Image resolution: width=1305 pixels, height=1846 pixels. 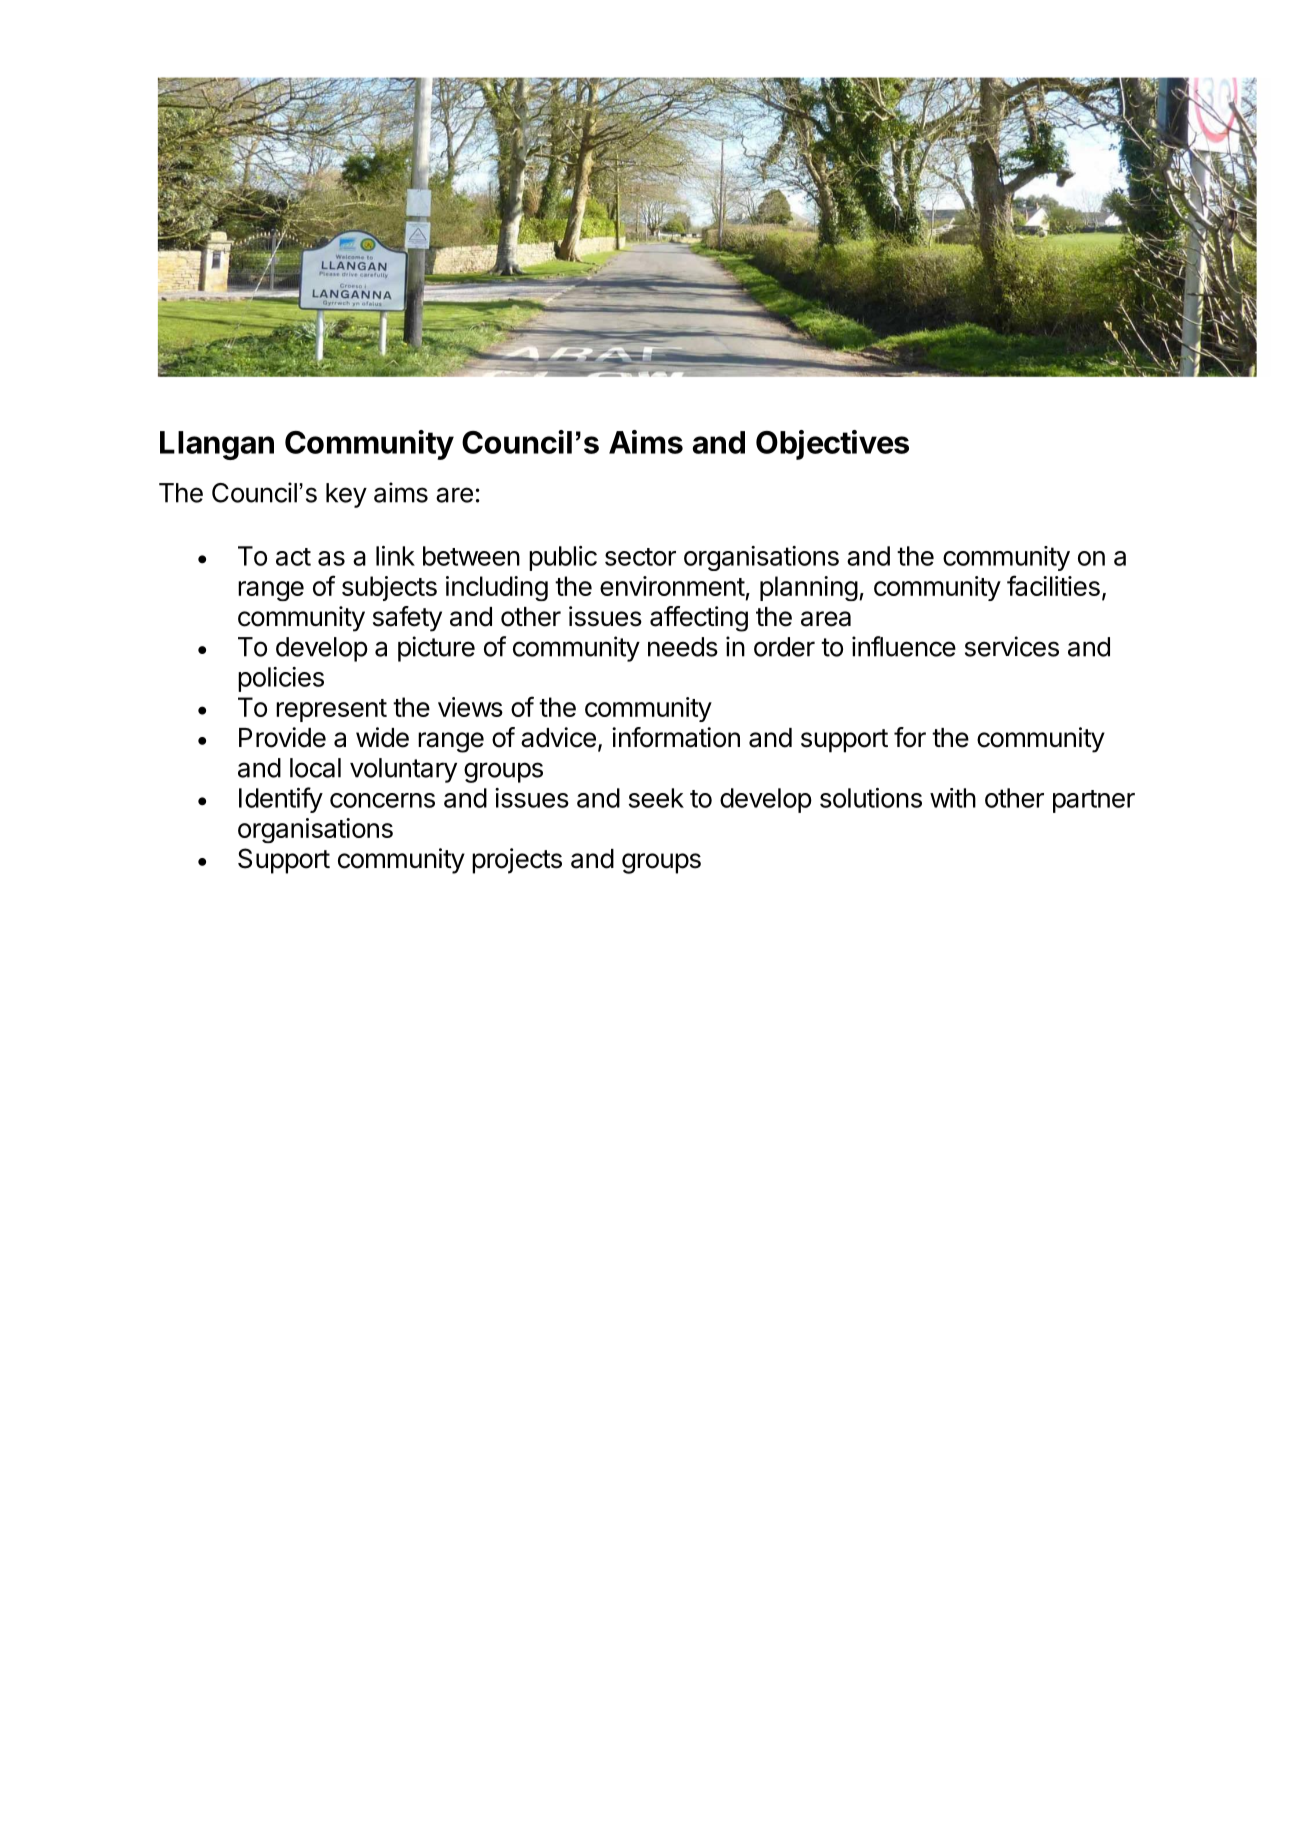 What do you see at coordinates (1053, 585) in the screenshot?
I see `facilities` at bounding box center [1053, 585].
